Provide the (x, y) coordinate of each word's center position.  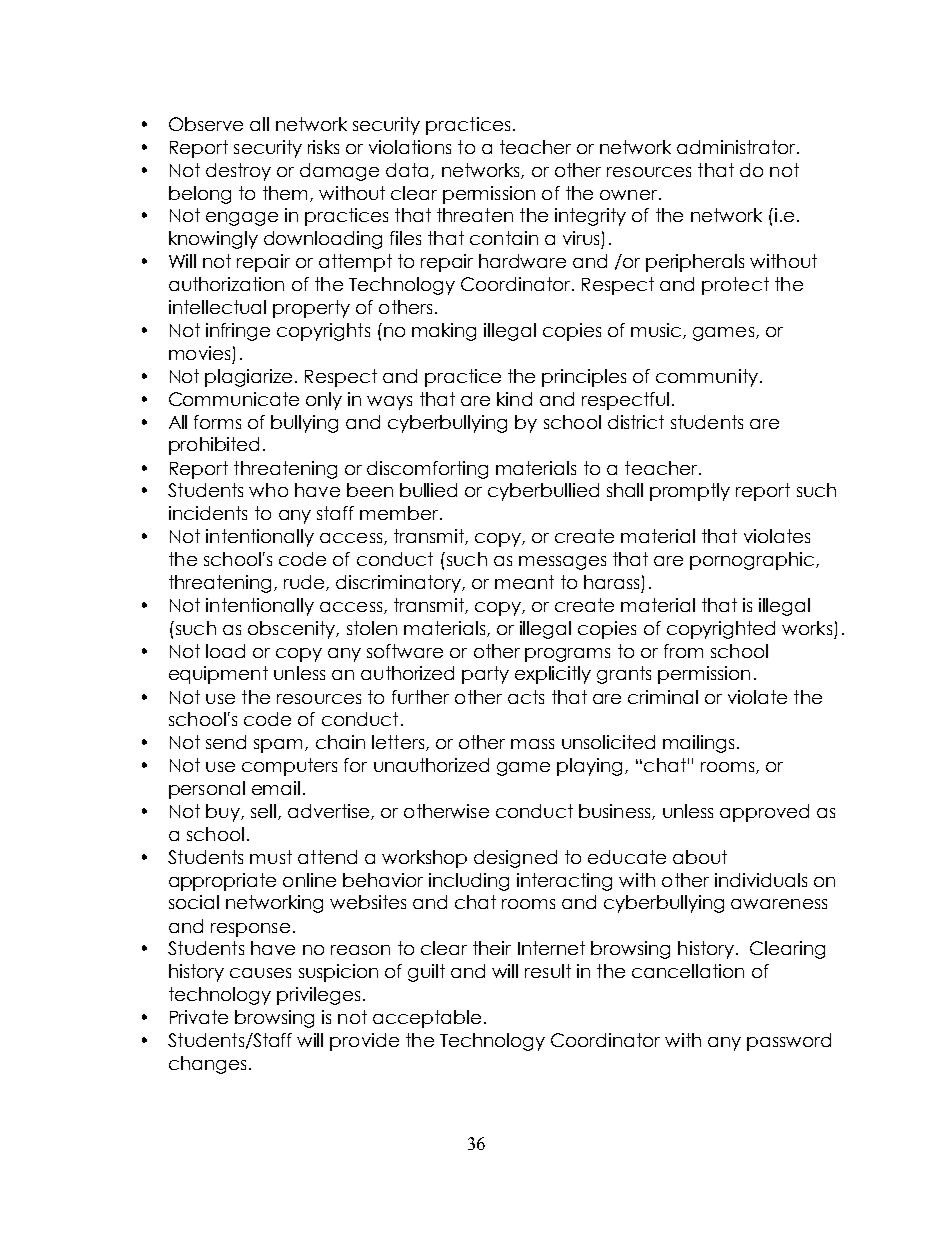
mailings (698, 744)
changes (207, 1065)
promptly (690, 492)
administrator (737, 147)
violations (410, 147)
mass (532, 744)
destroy (238, 172)
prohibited (214, 446)
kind (514, 399)
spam (280, 746)
